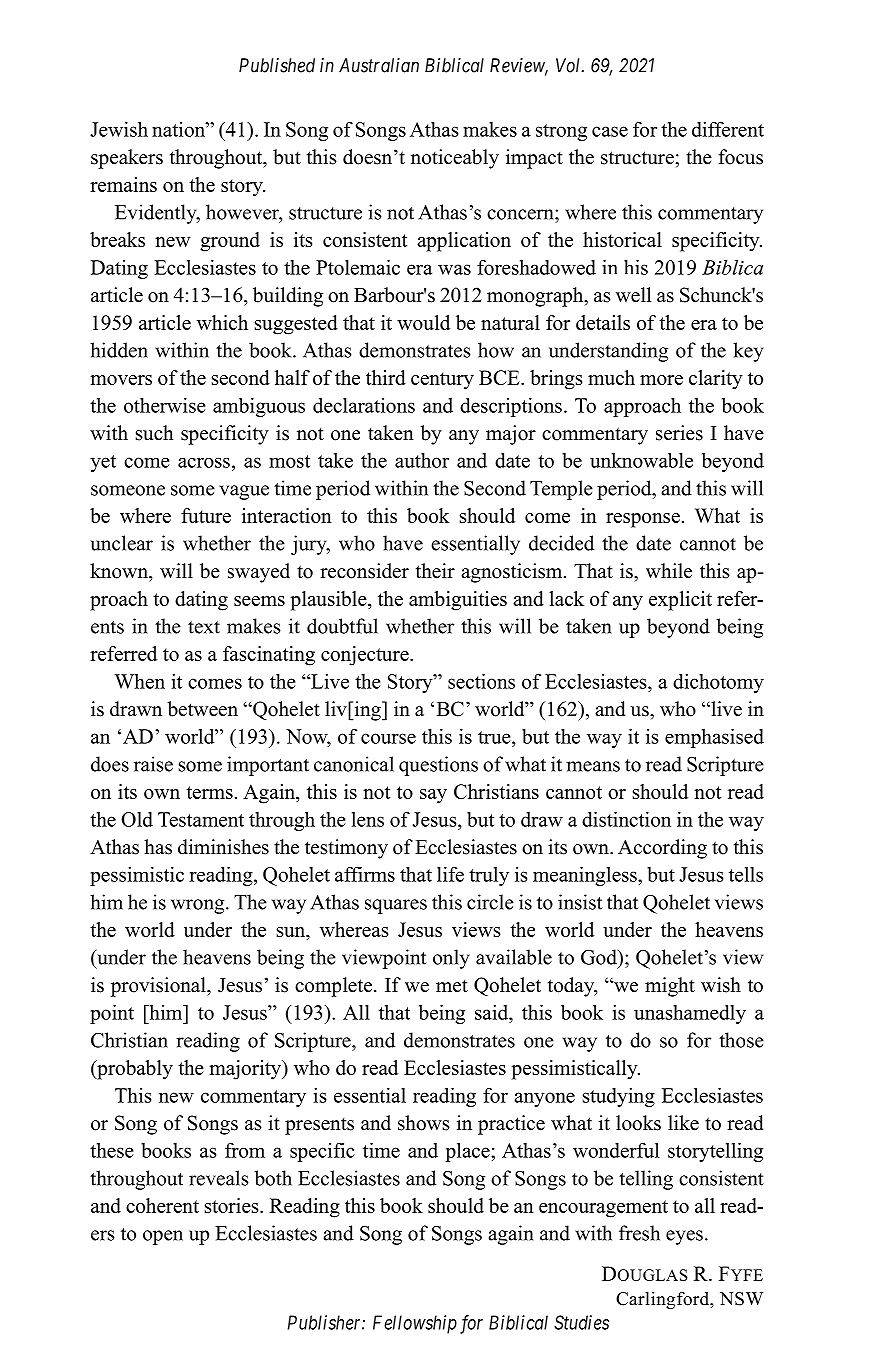 This document has height=1372, width=896. Describe the element at coordinates (452, 986) in the document. I see `met` at that location.
